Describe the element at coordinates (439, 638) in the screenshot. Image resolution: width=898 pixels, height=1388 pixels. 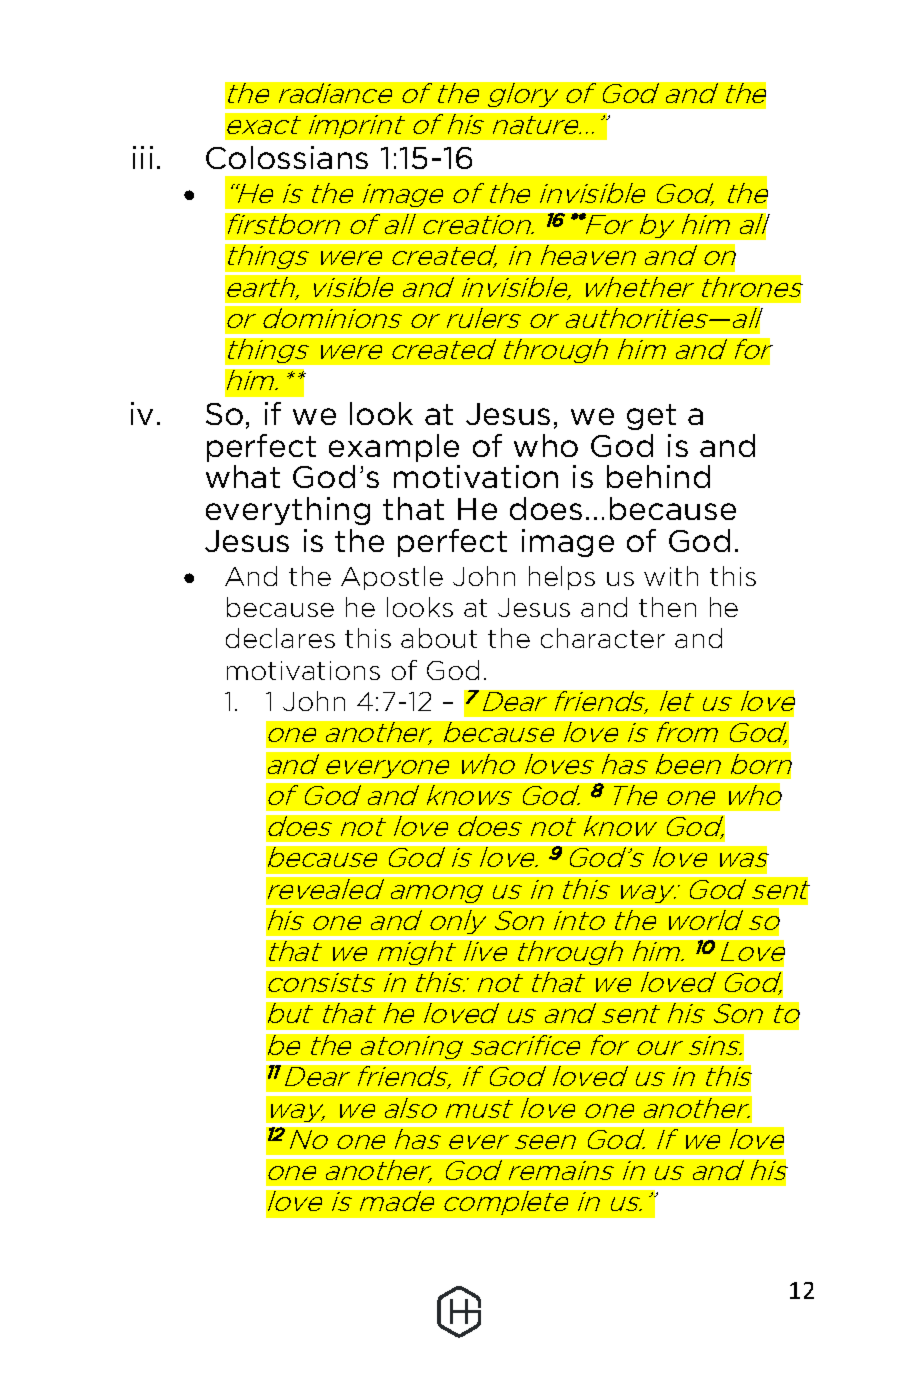
I see `about` at that location.
